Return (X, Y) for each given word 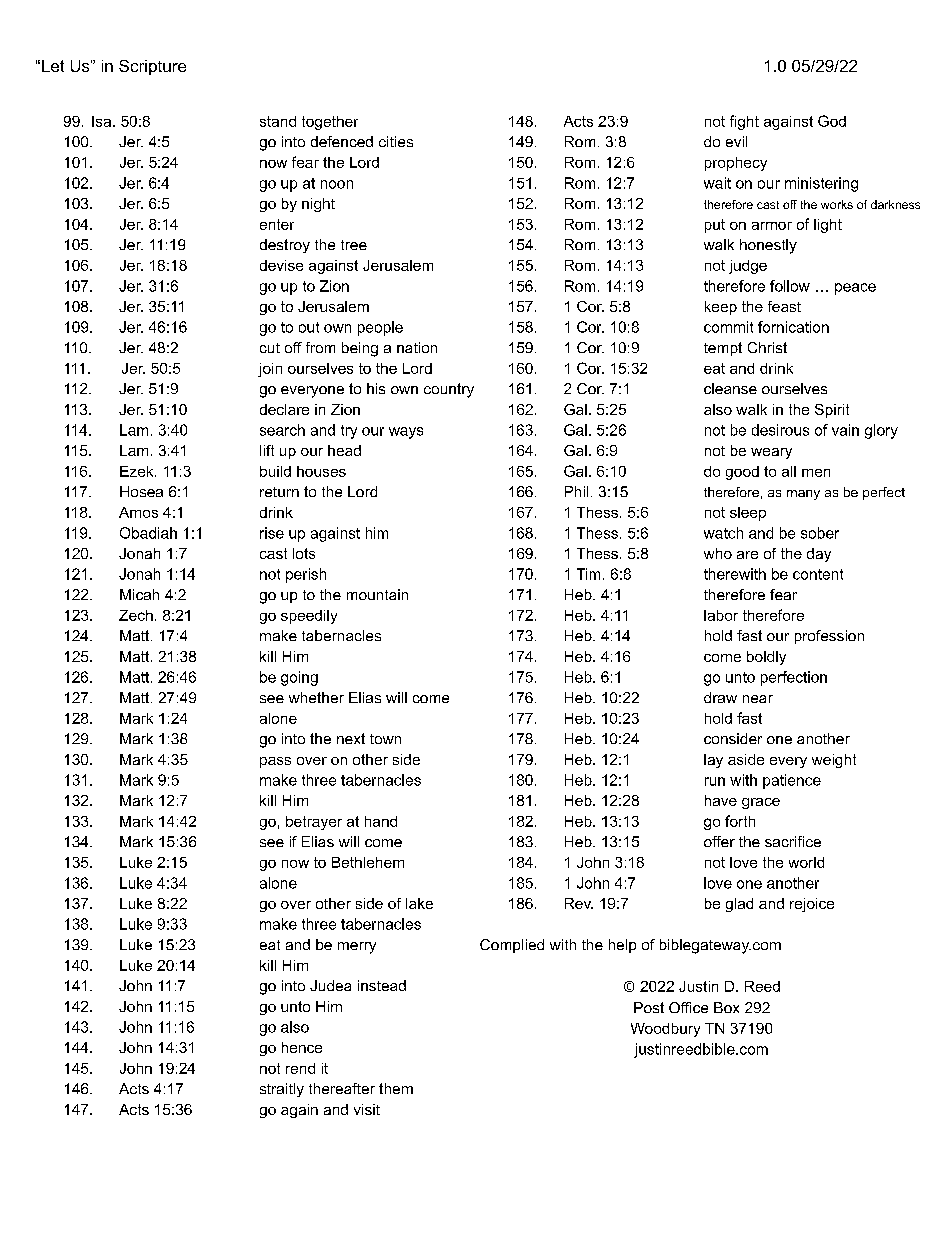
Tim (588, 574)
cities (396, 141)
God (832, 121)
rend (300, 1068)
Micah (139, 594)
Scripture (152, 67)
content (818, 574)
